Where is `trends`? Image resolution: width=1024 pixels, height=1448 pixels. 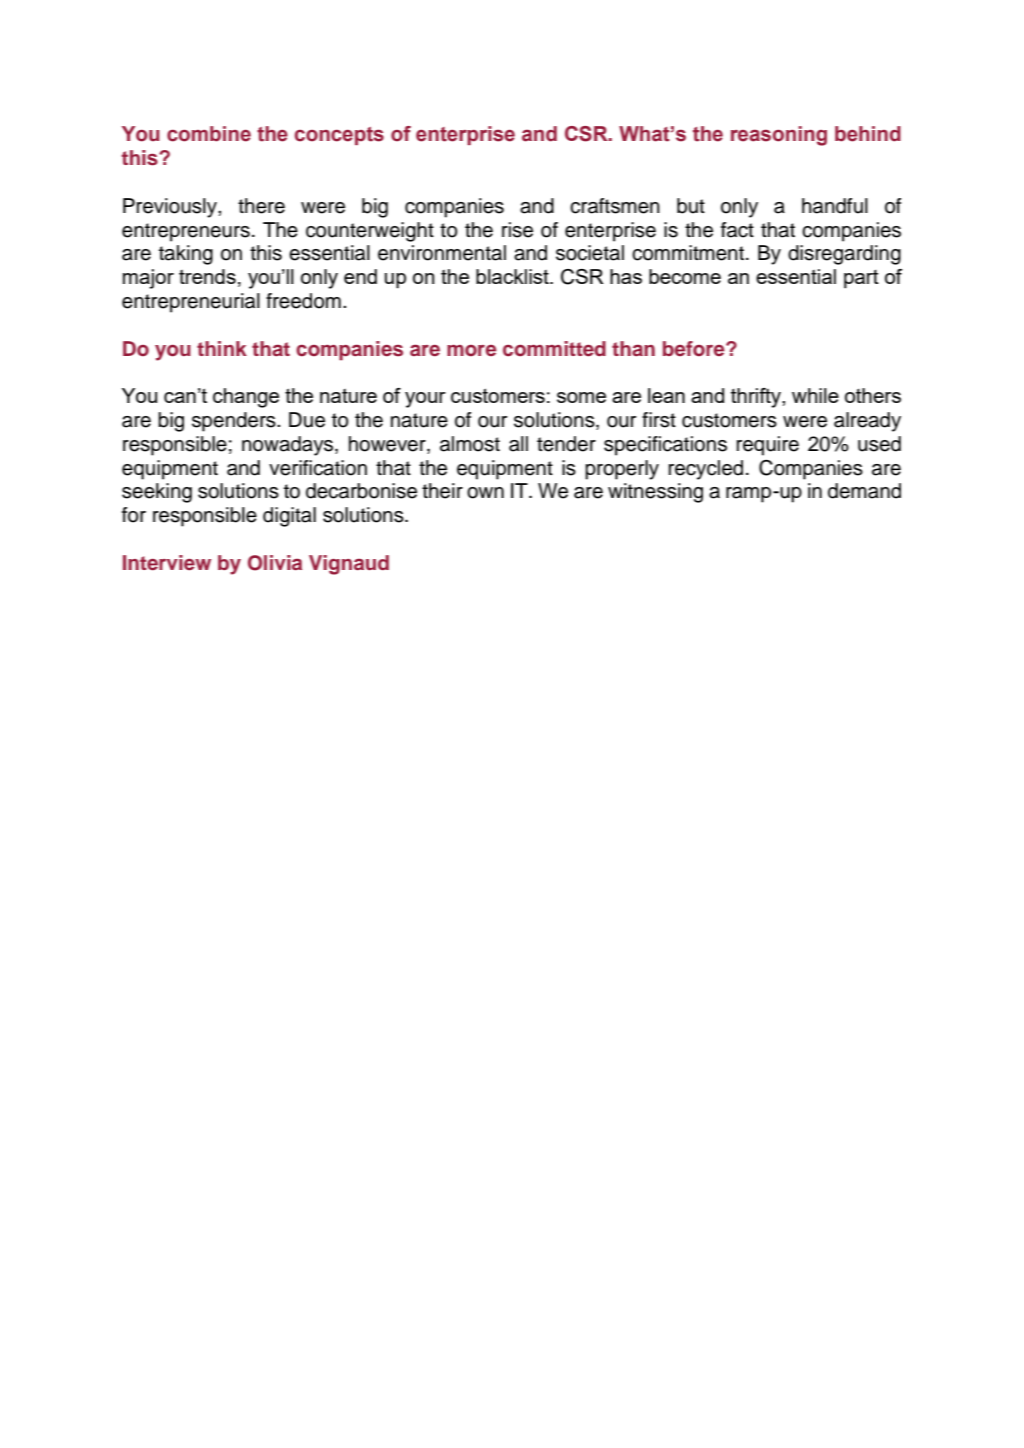
trends is located at coordinates (207, 276).
